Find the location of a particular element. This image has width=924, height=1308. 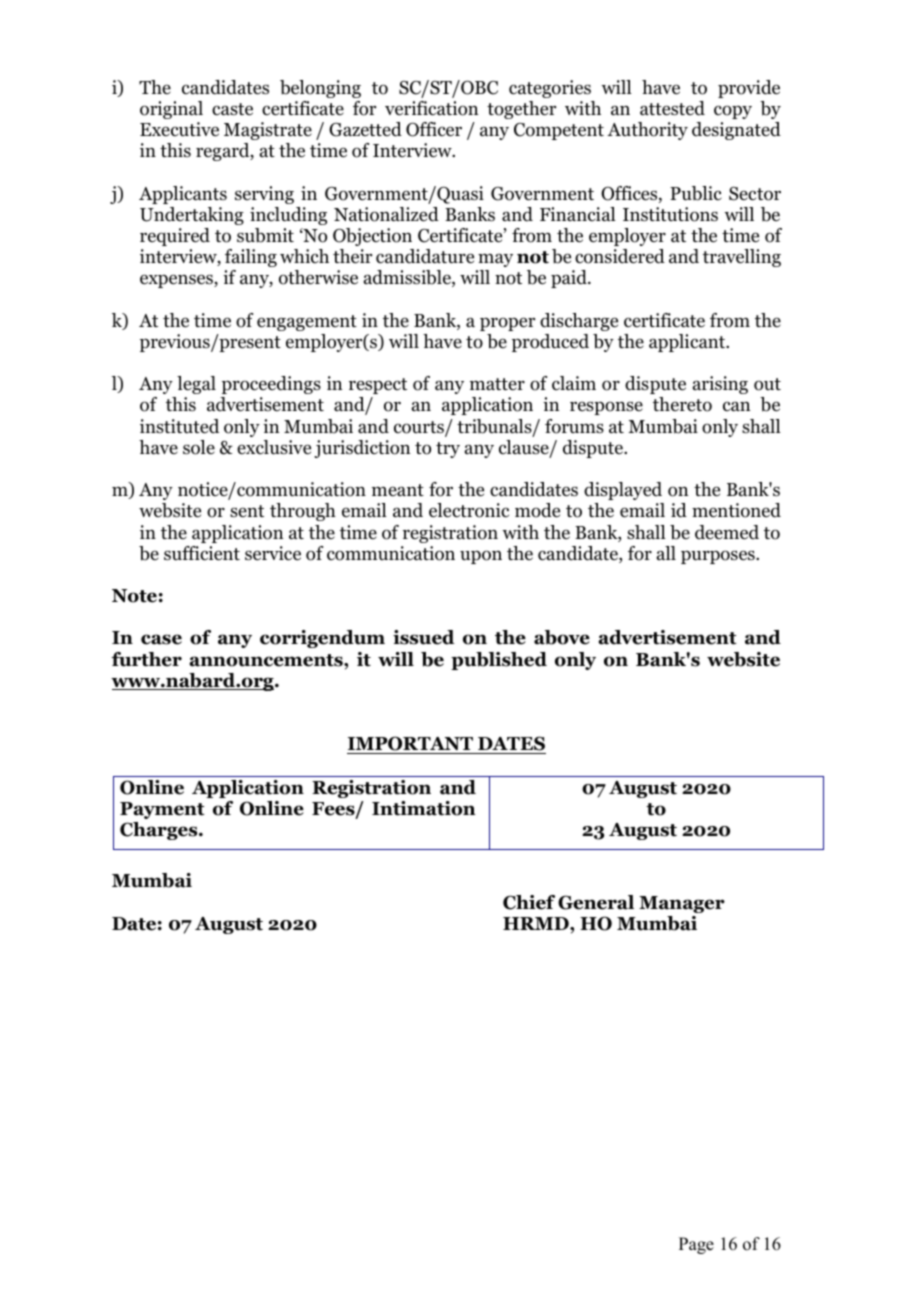

issued is located at coordinates (424, 637).
